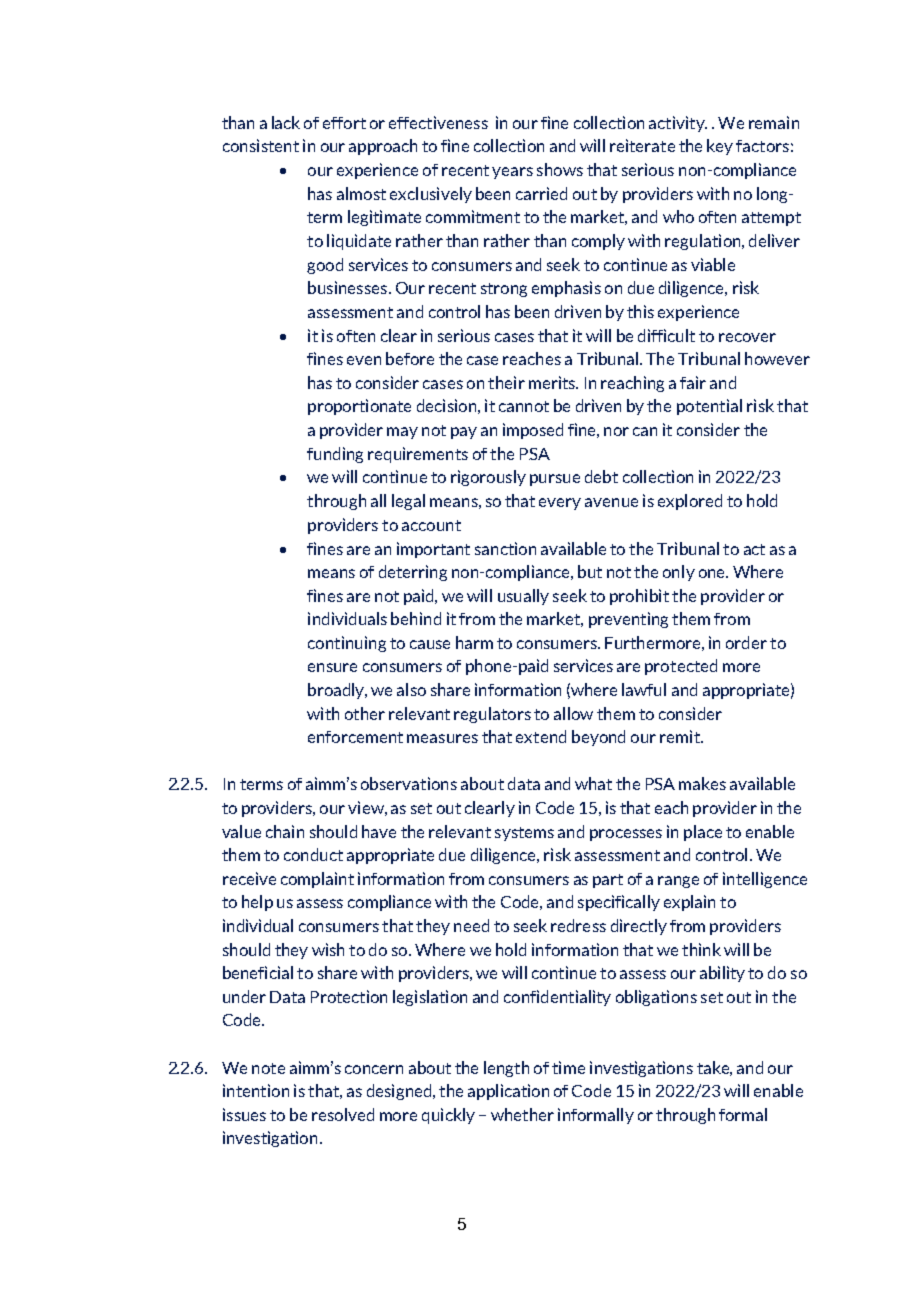  Describe the element at coordinates (268, 1068) in the image. I see `note` at that location.
